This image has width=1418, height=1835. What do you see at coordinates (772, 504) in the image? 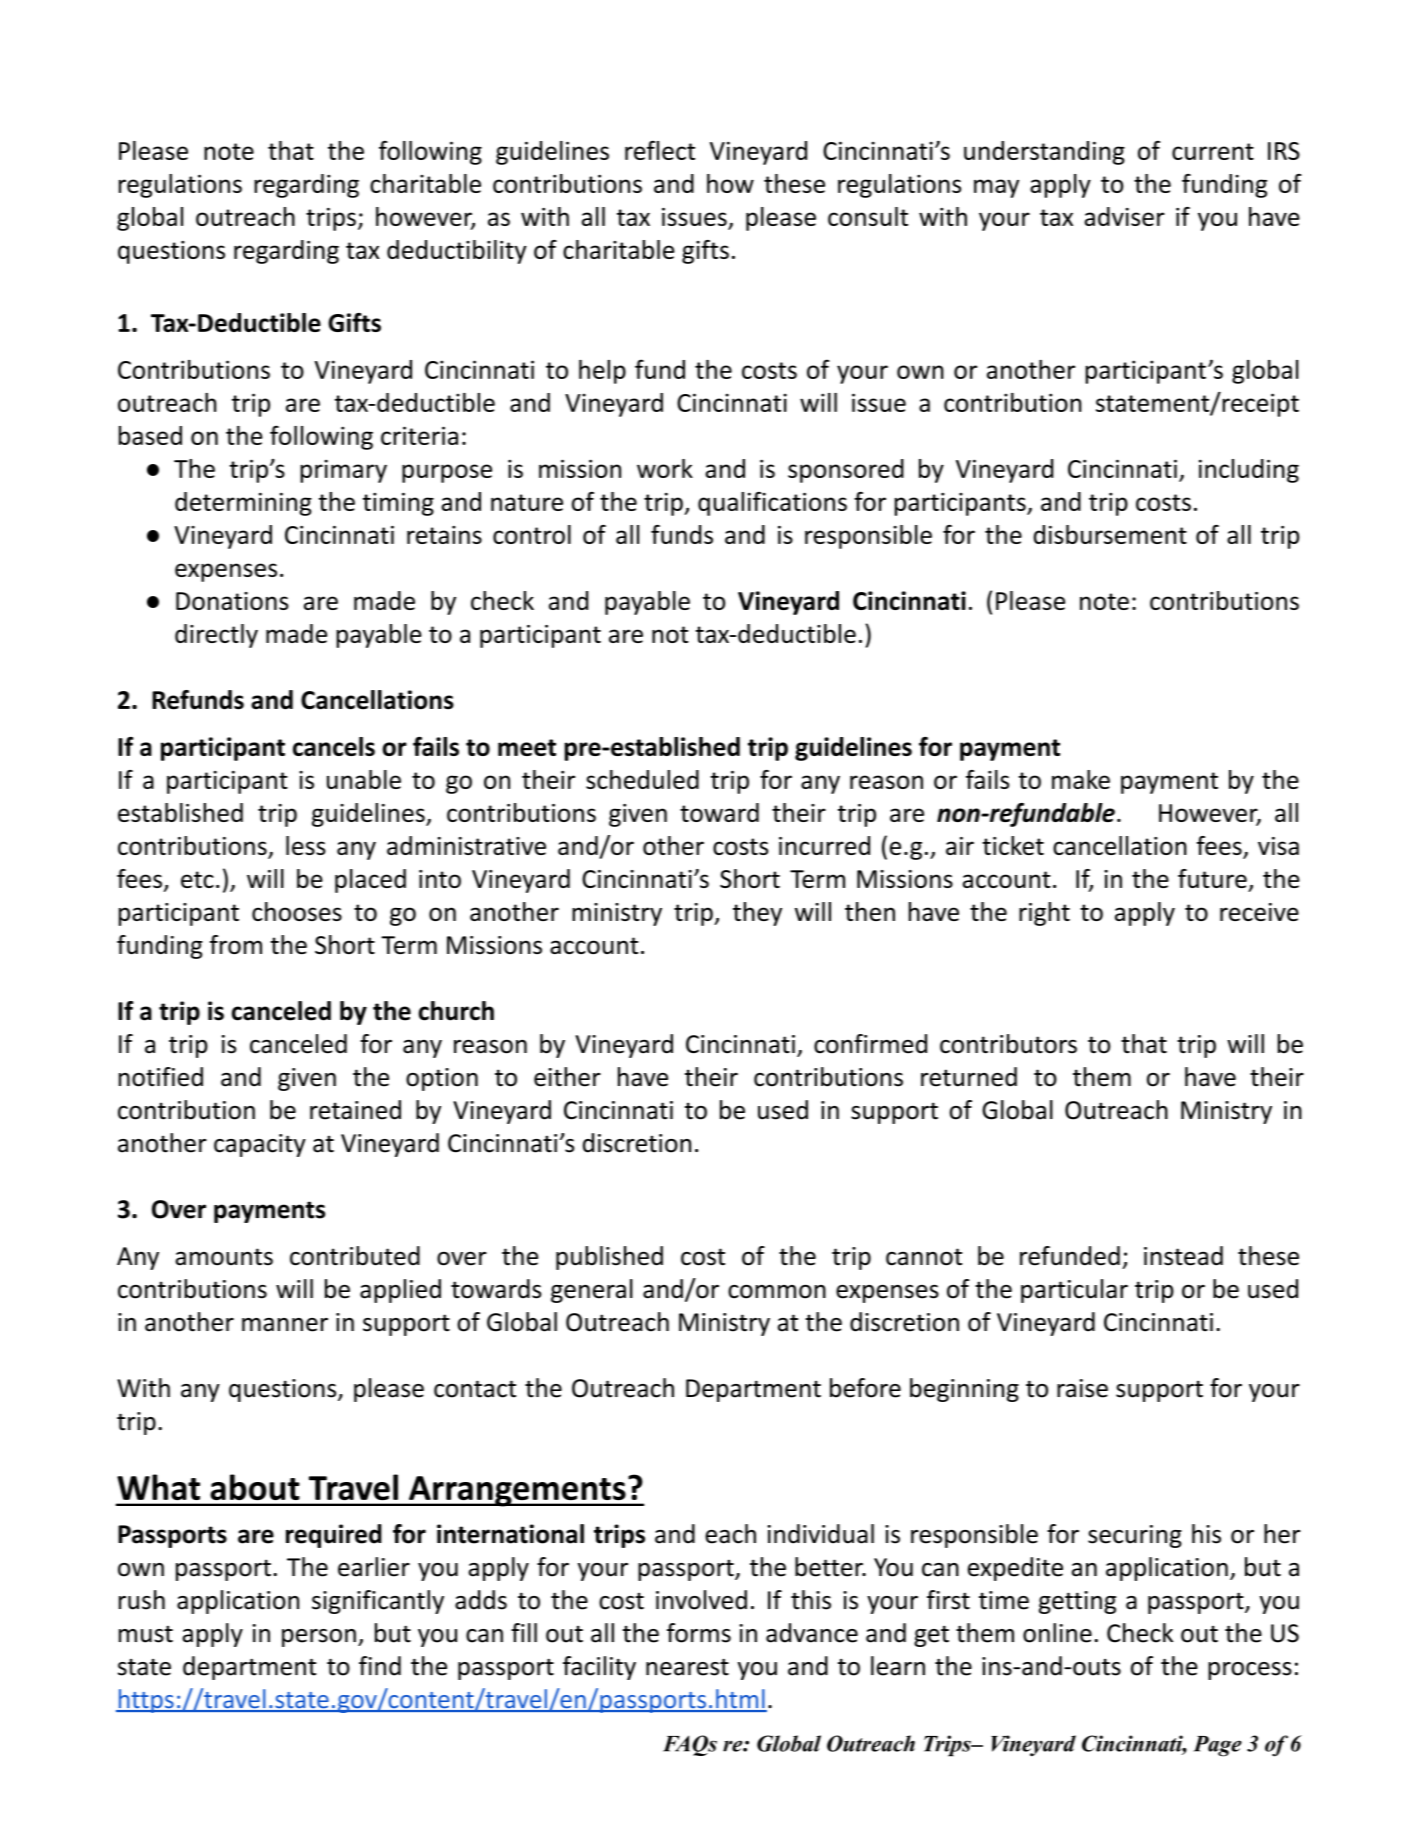
I see `qualifications` at bounding box center [772, 504].
